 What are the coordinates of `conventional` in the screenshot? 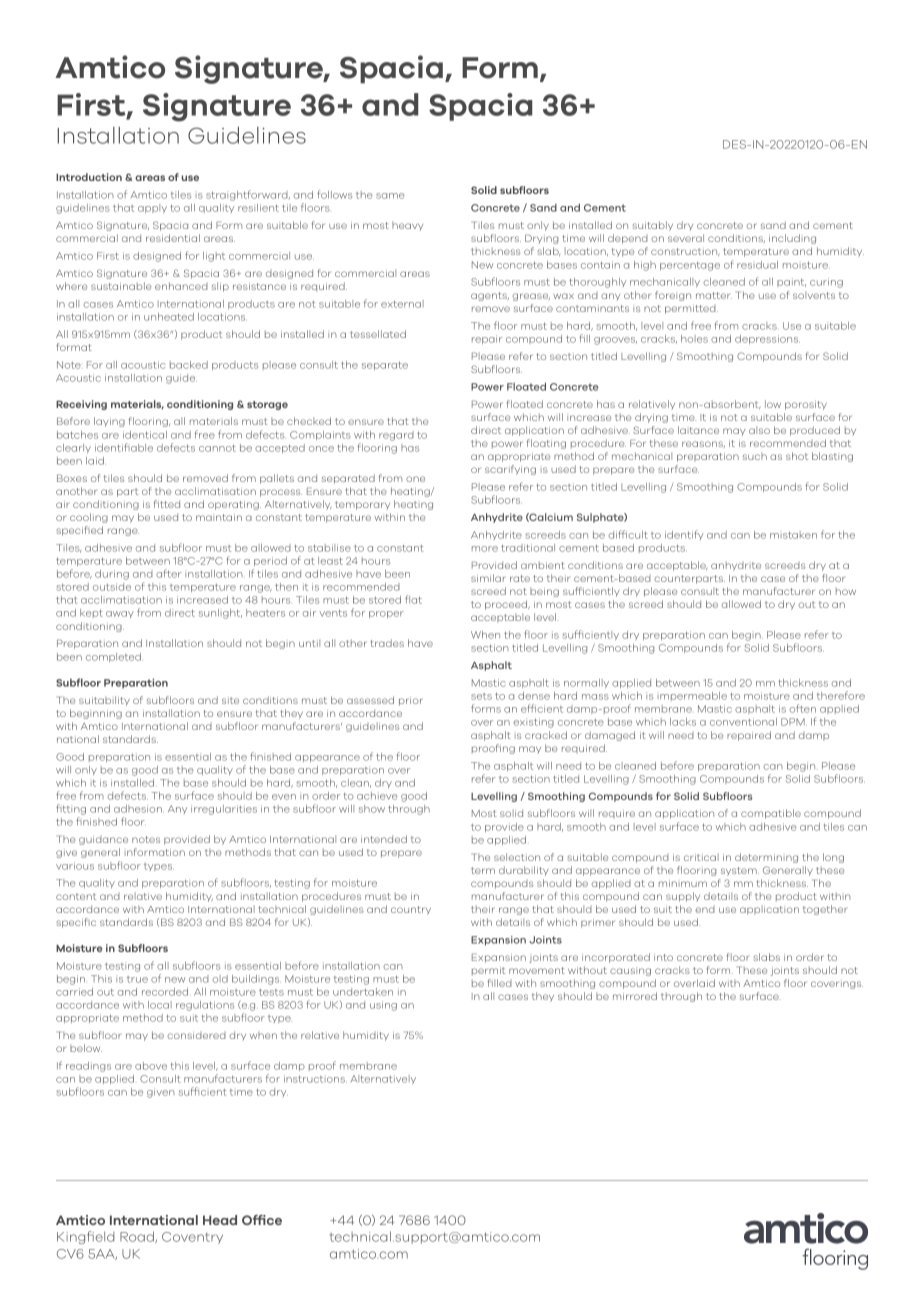 It's located at (743, 722).
